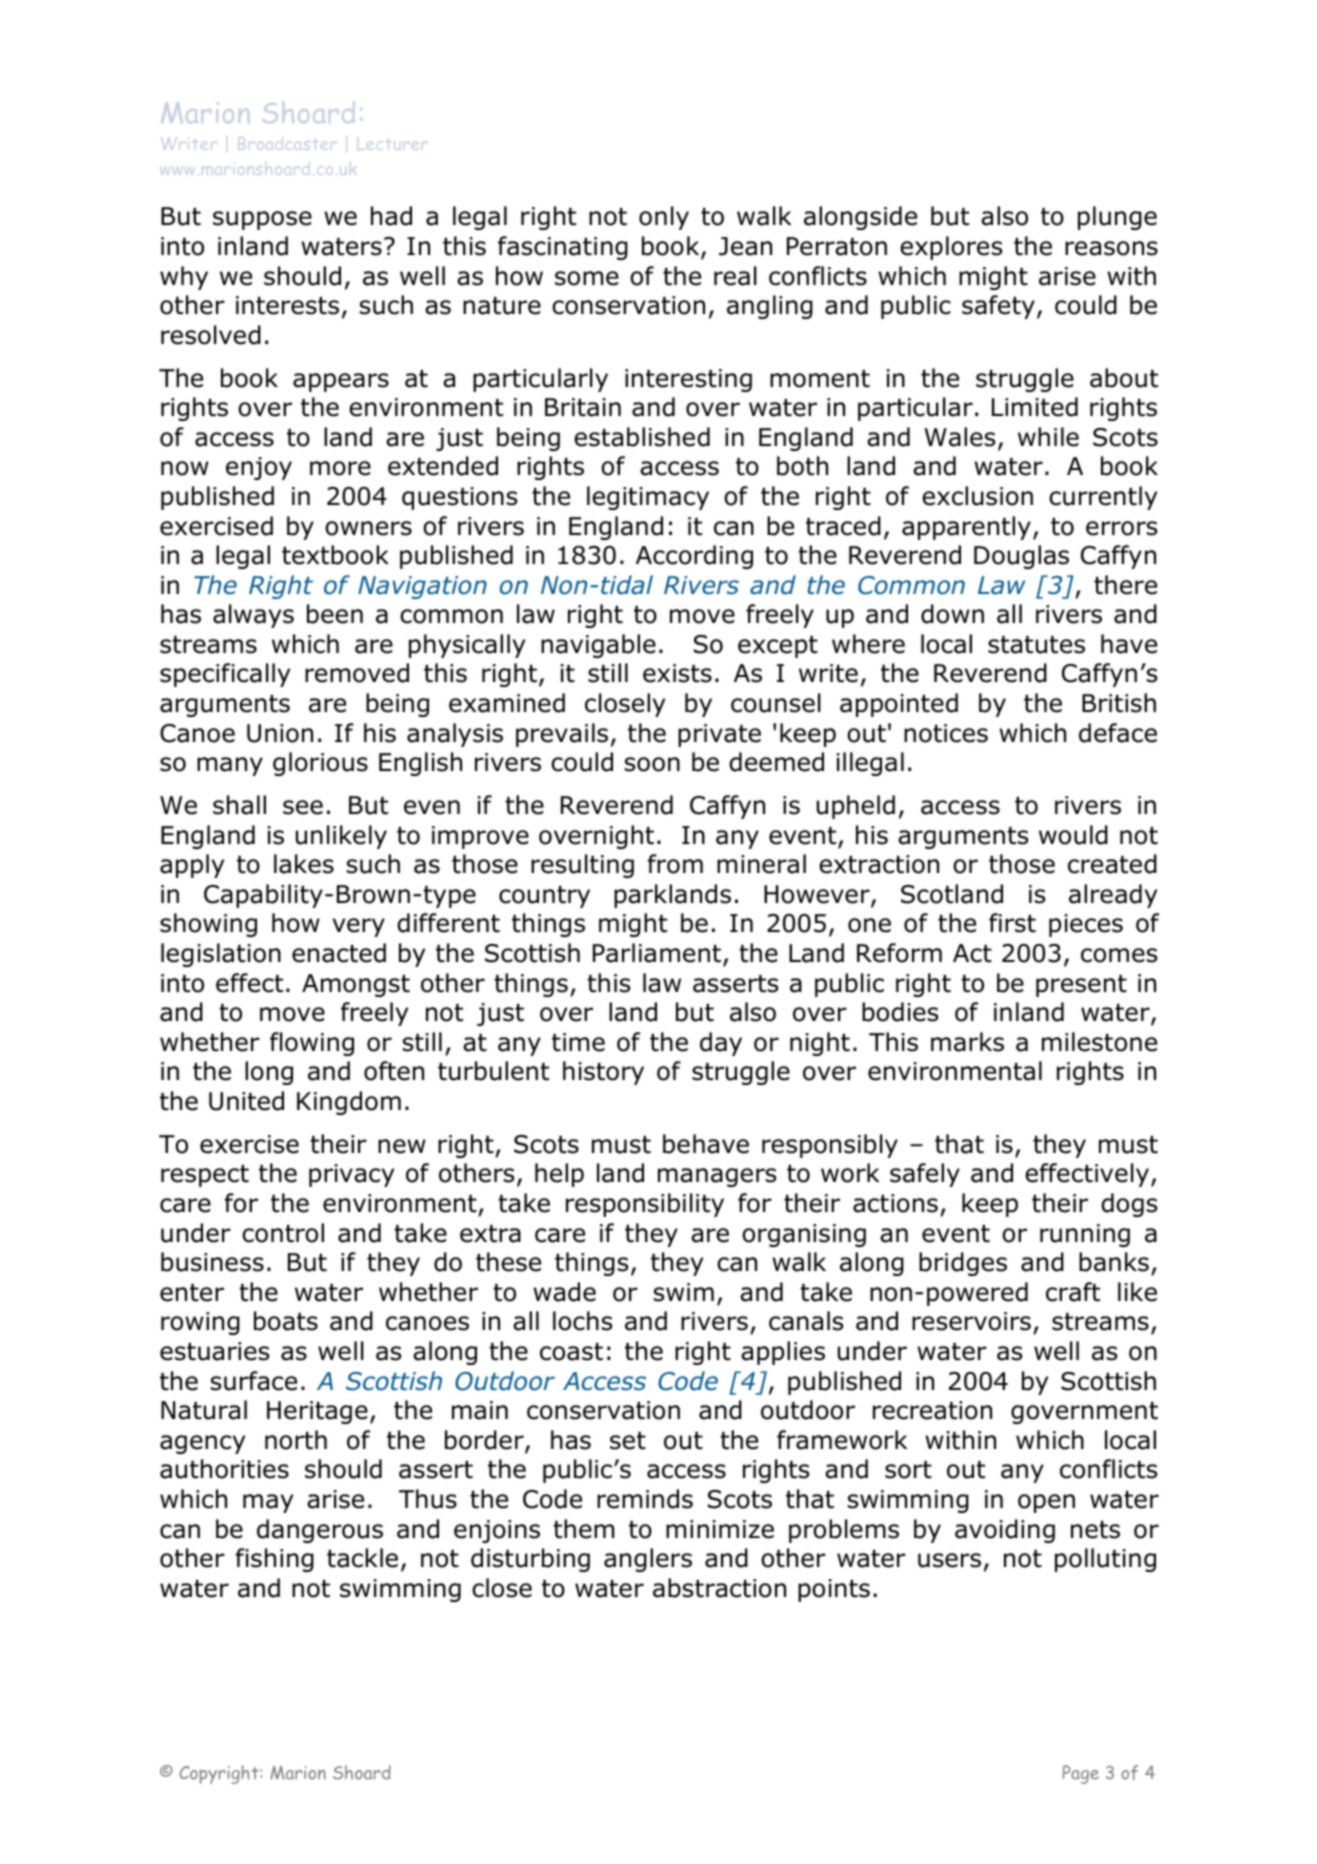  What do you see at coordinates (652, 764) in the screenshot?
I see `soon` at bounding box center [652, 764].
